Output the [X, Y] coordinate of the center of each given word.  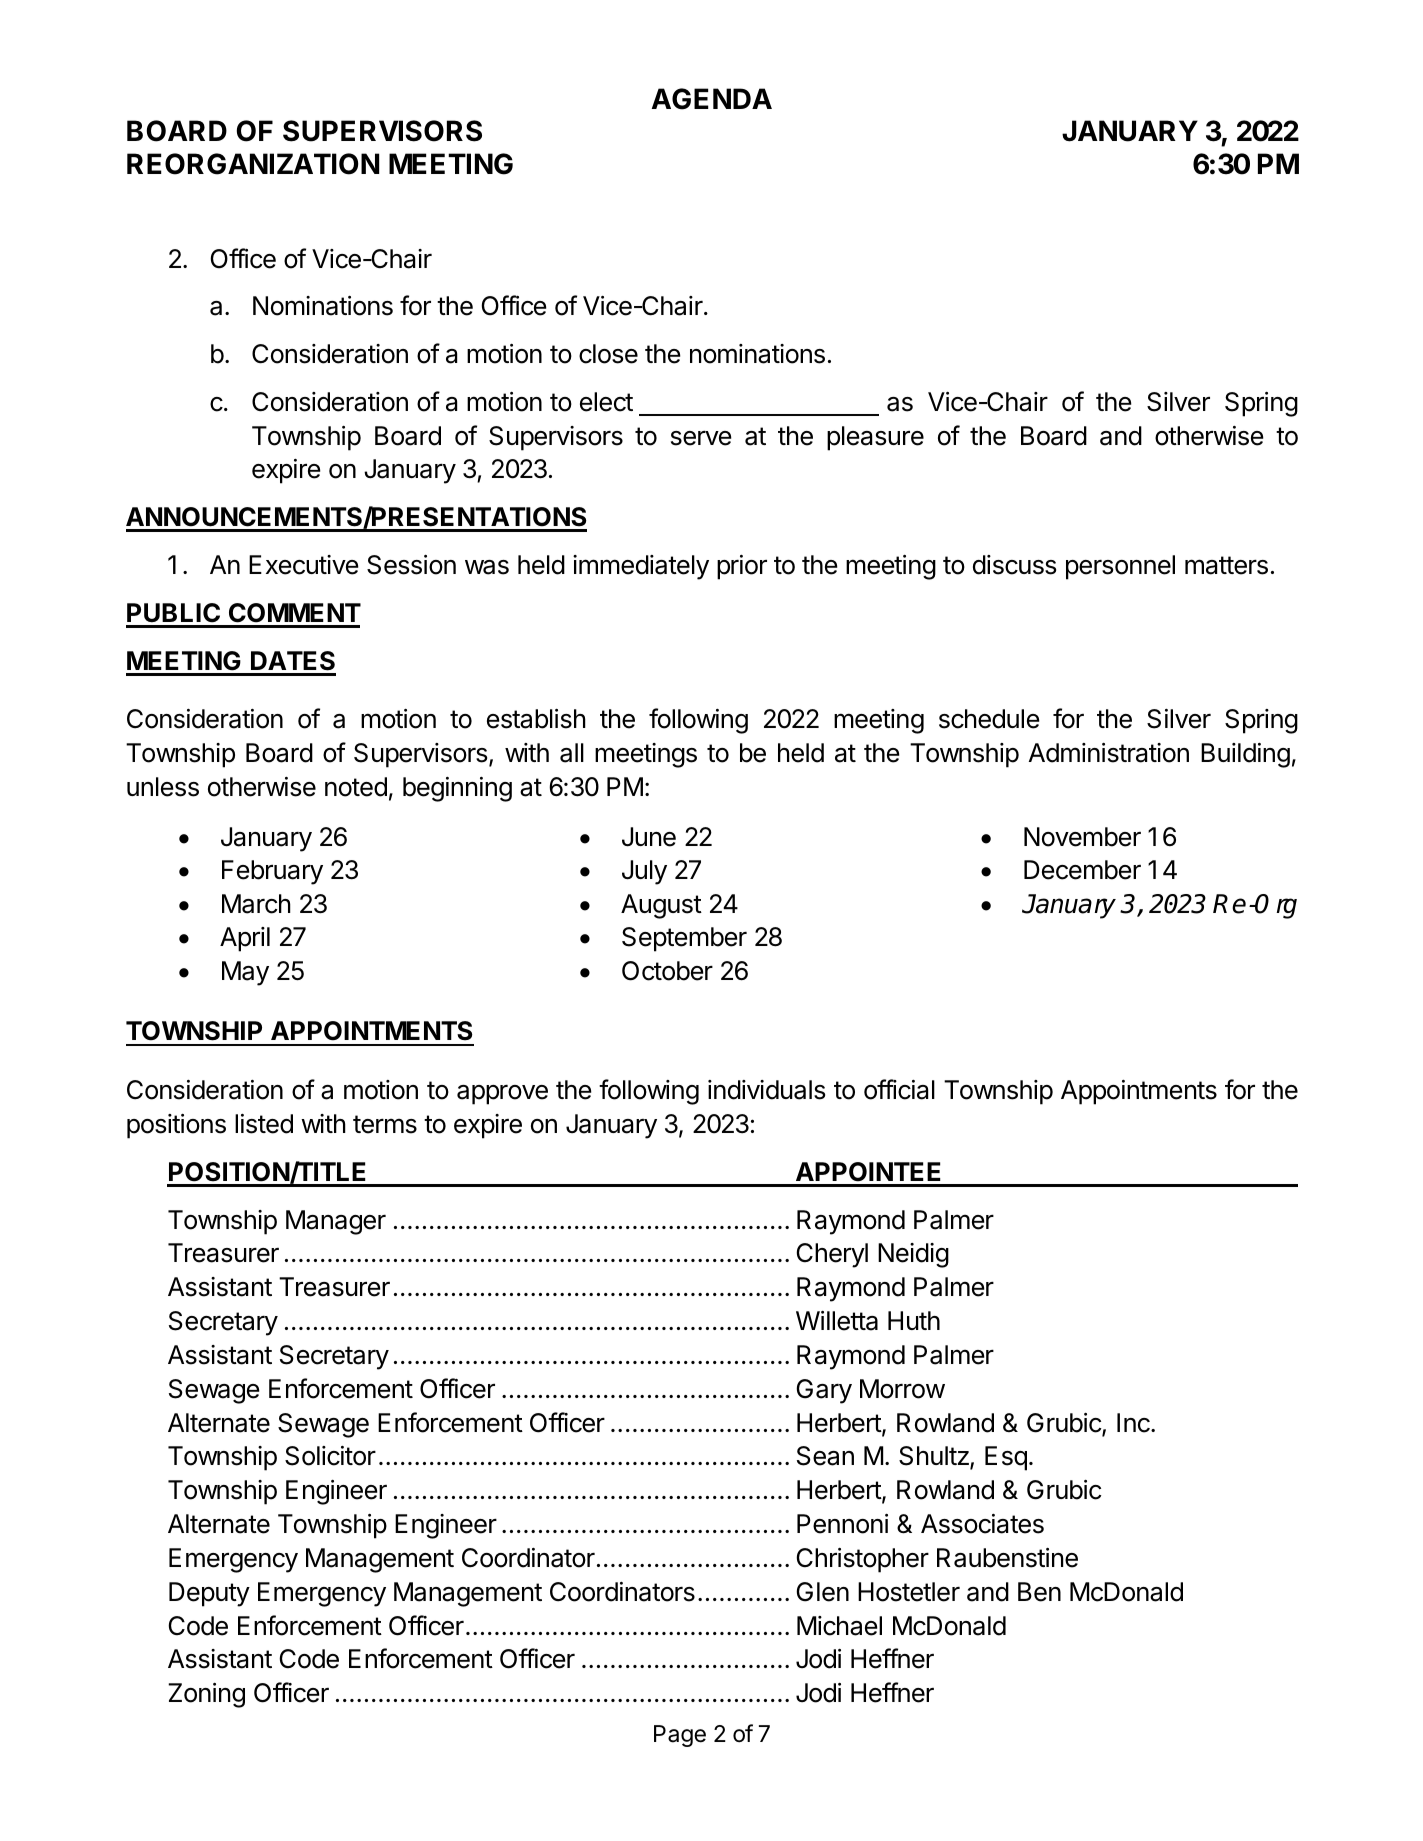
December [1082, 870]
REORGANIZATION [253, 164]
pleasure [875, 438]
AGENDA [712, 99]
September [684, 939]
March [256, 904]
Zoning [206, 1695]
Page [680, 1736]
